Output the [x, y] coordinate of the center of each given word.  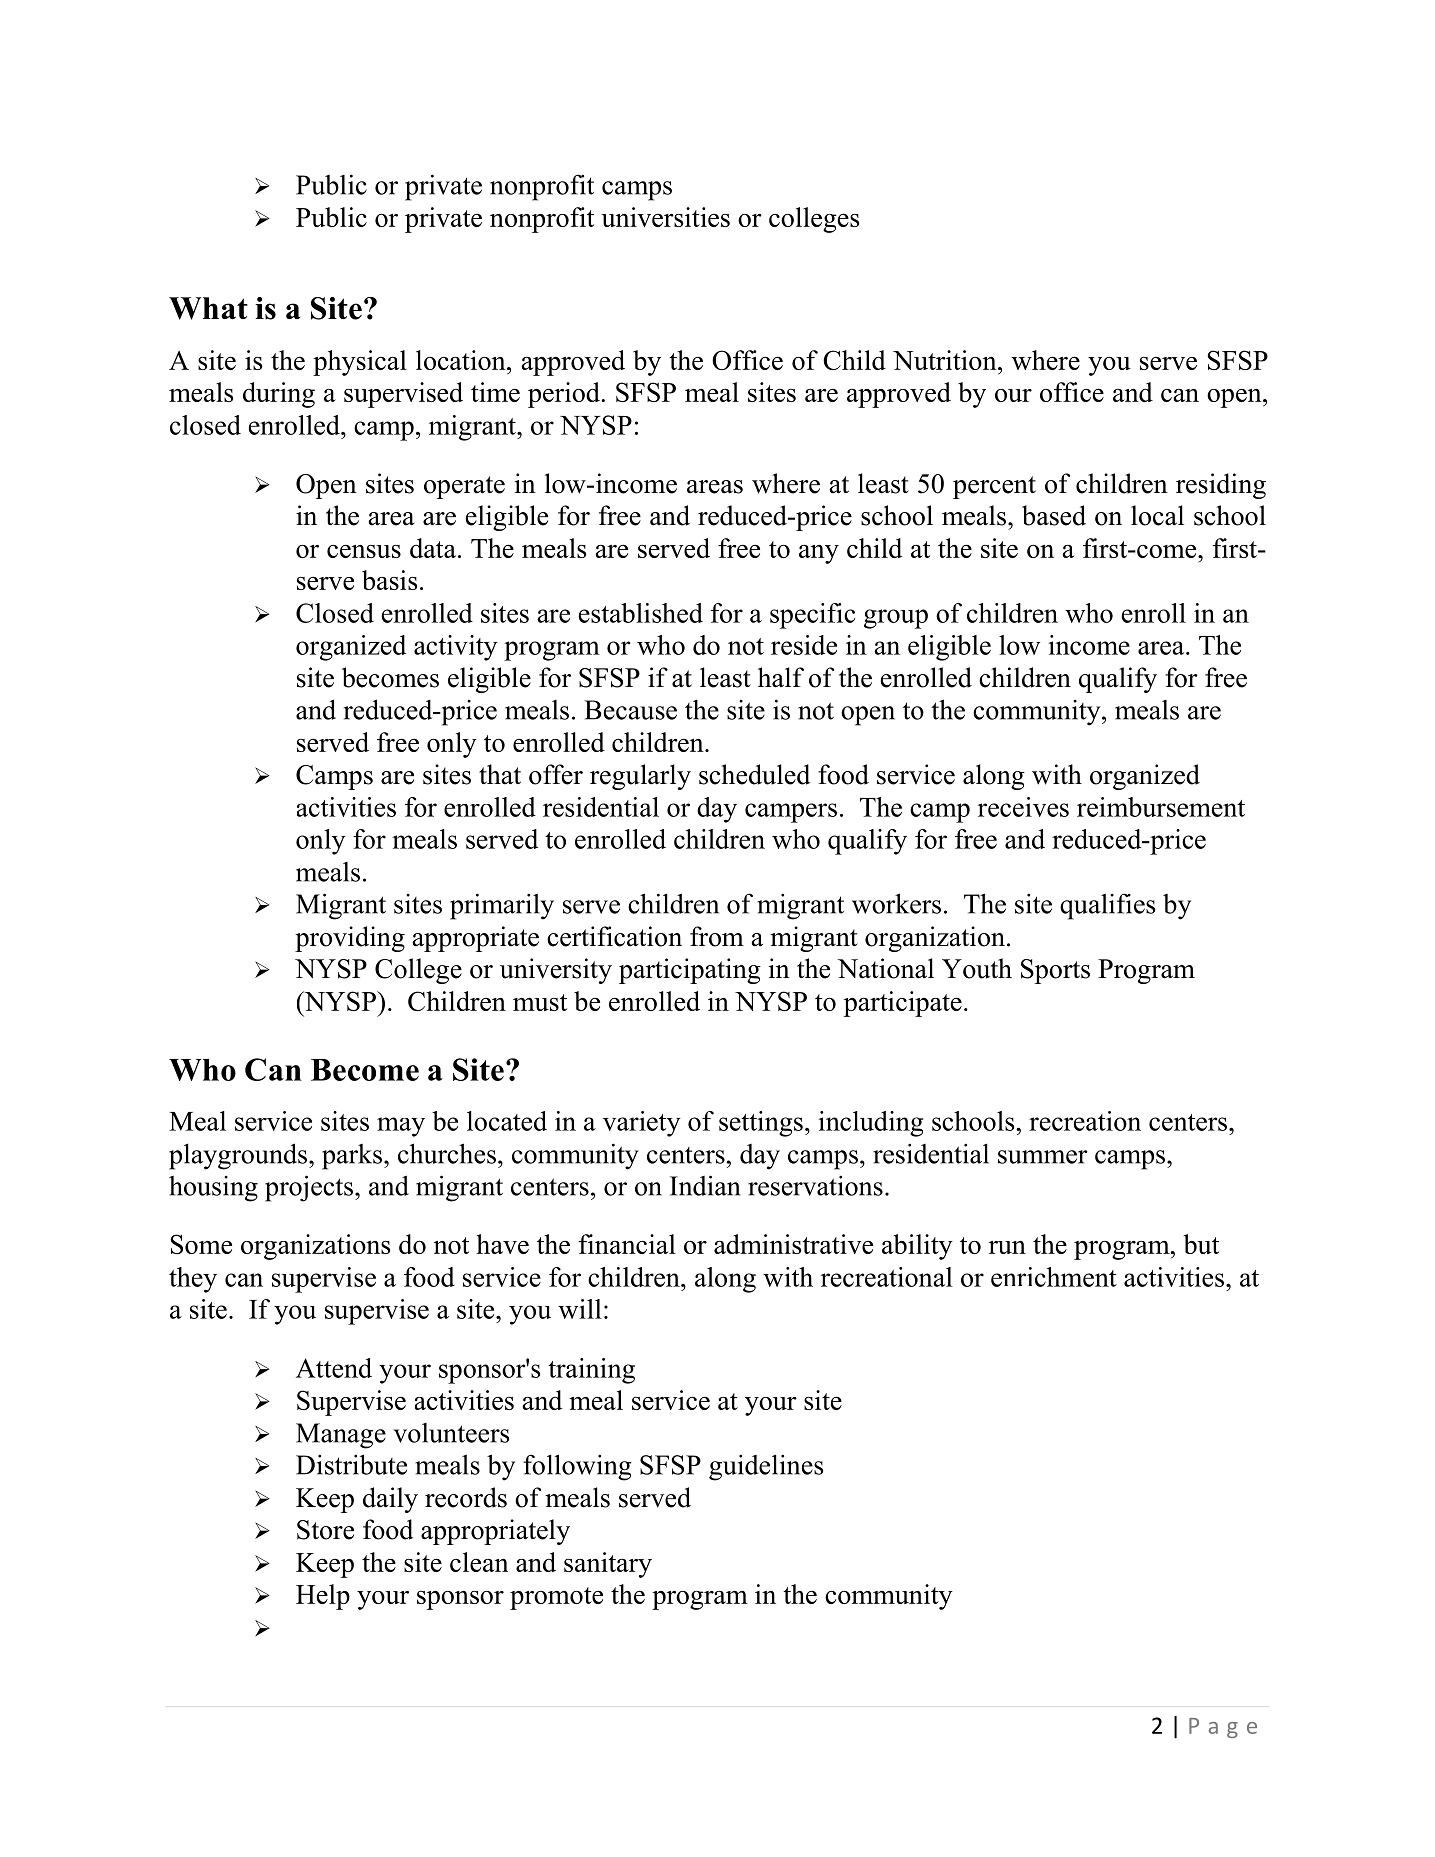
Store [325, 1530]
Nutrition [946, 360]
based [1054, 515]
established [641, 613]
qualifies [1107, 906]
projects [310, 1188]
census [364, 551]
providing [350, 939]
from [717, 936]
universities [665, 217]
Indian [705, 1185]
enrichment [1054, 1277]
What [208, 308]
